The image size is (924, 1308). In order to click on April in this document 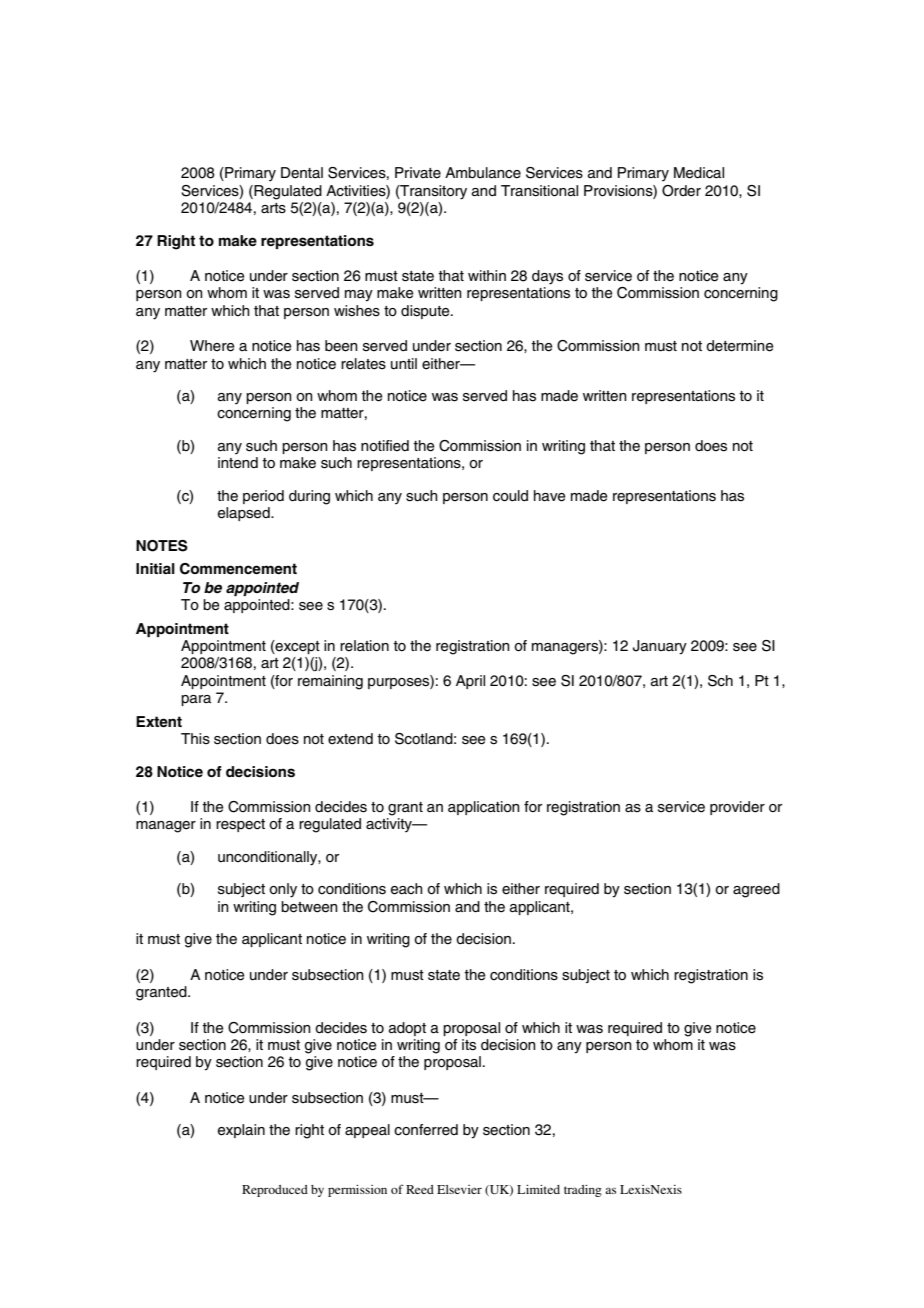, I will do `click(470, 682)`.
